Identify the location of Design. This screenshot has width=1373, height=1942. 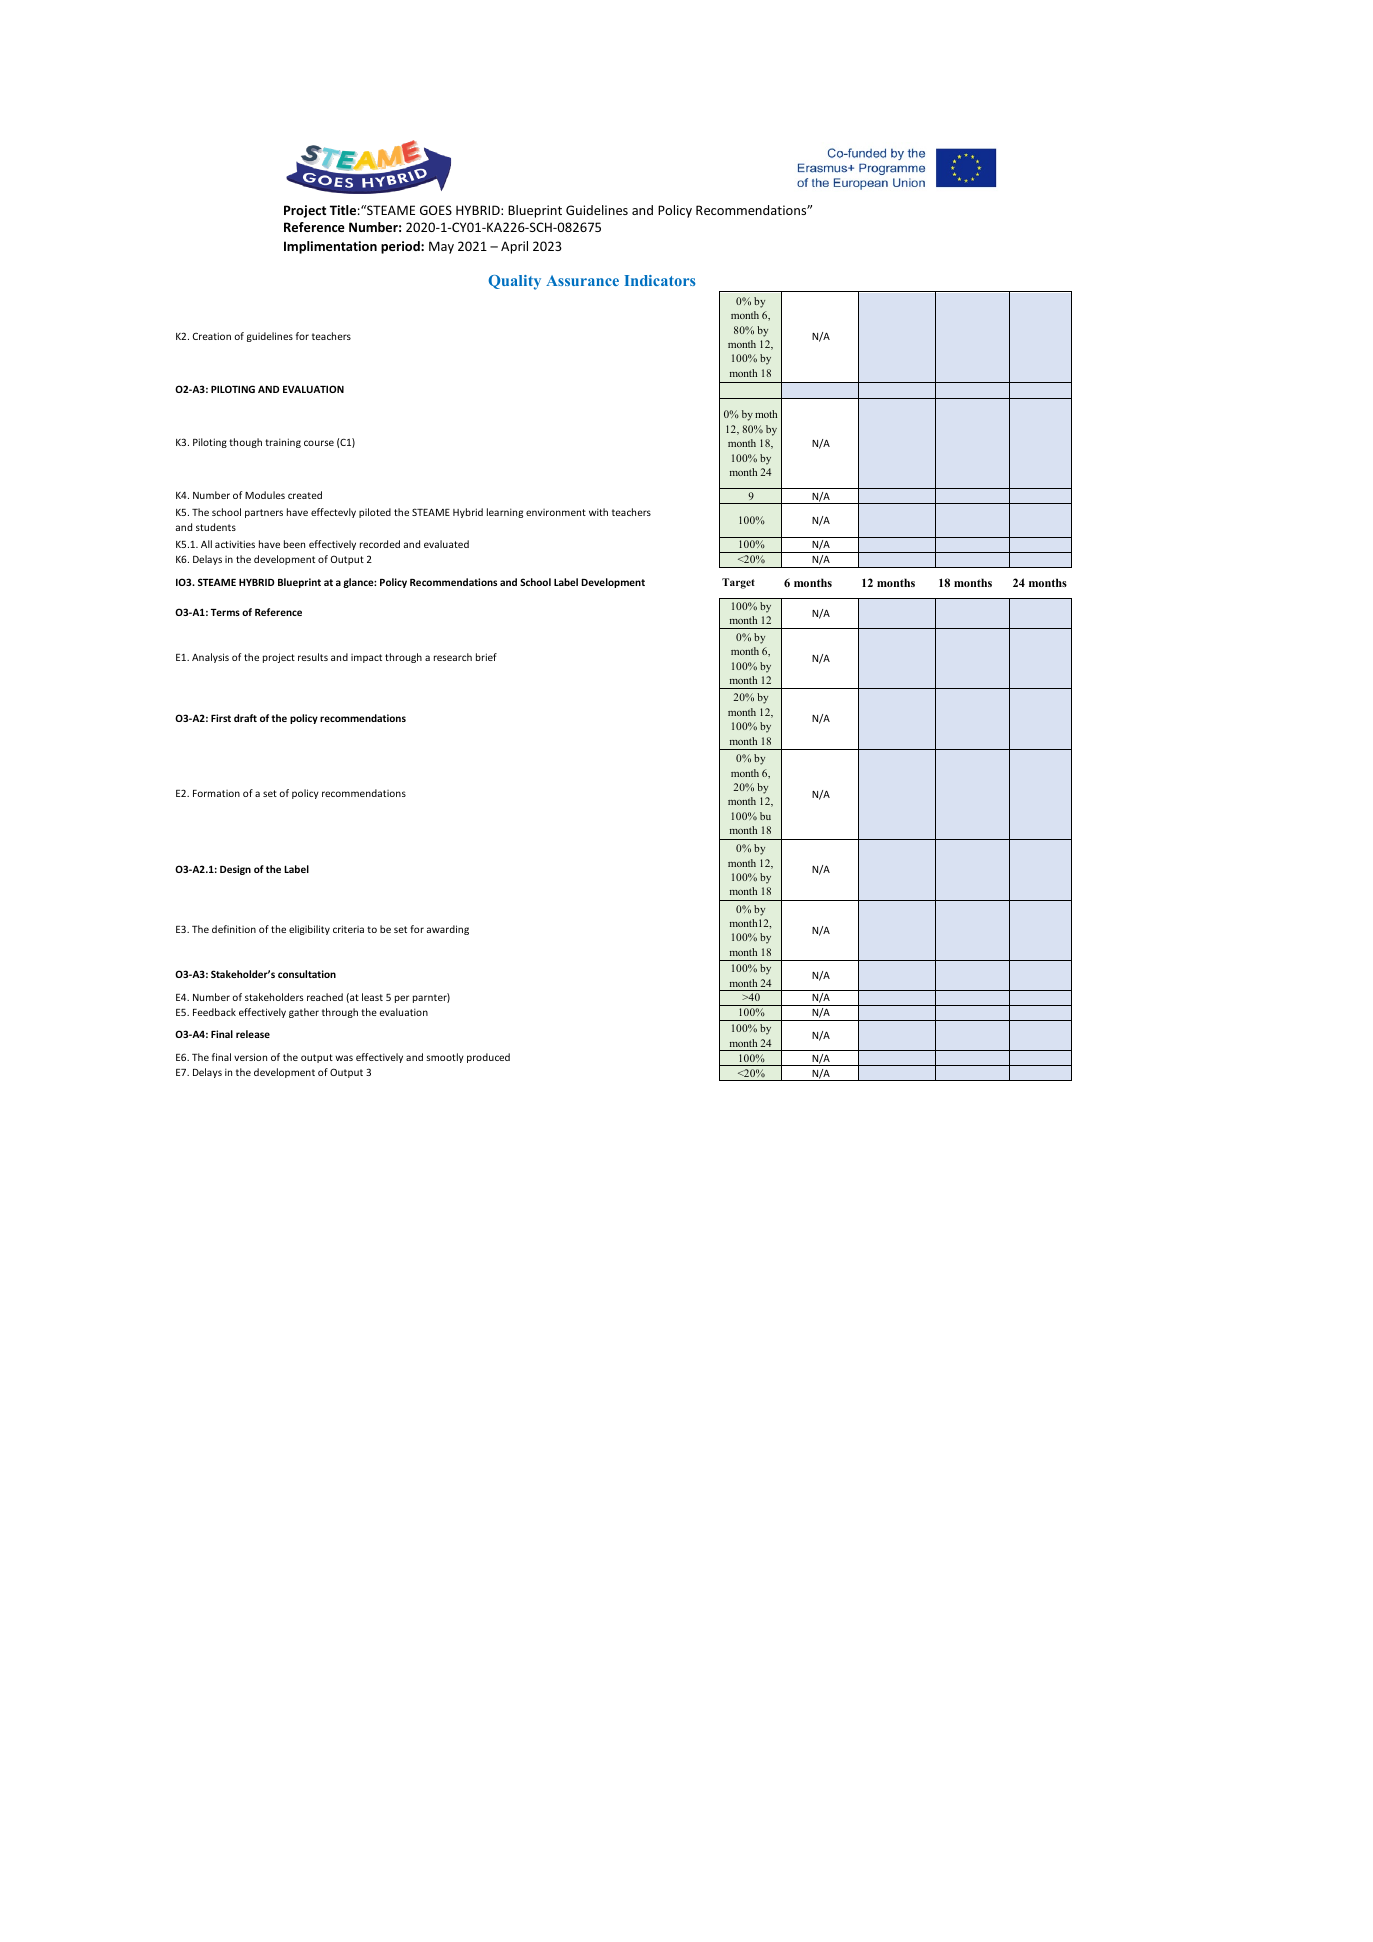
(235, 870).
